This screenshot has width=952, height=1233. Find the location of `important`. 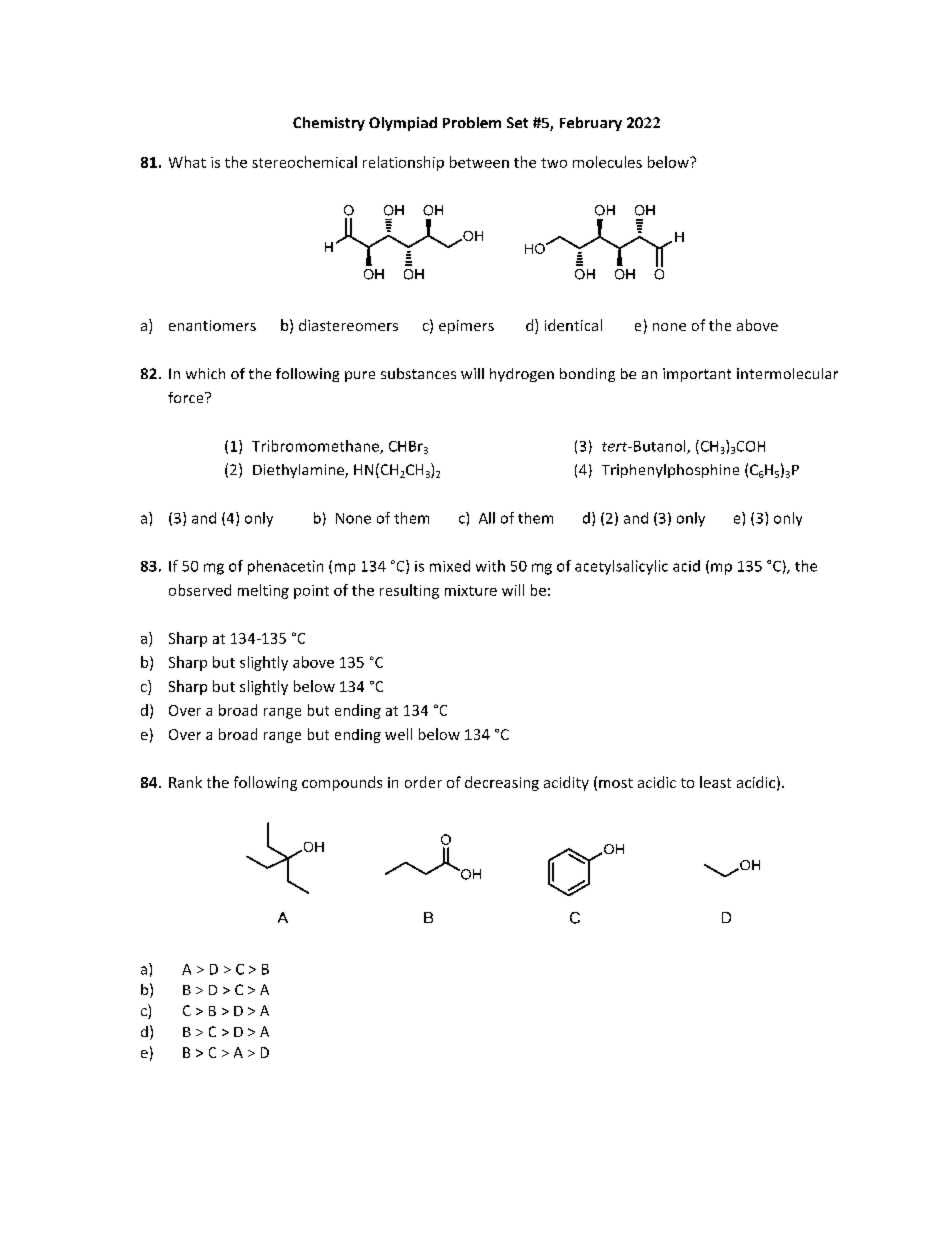

important is located at coordinates (697, 375).
